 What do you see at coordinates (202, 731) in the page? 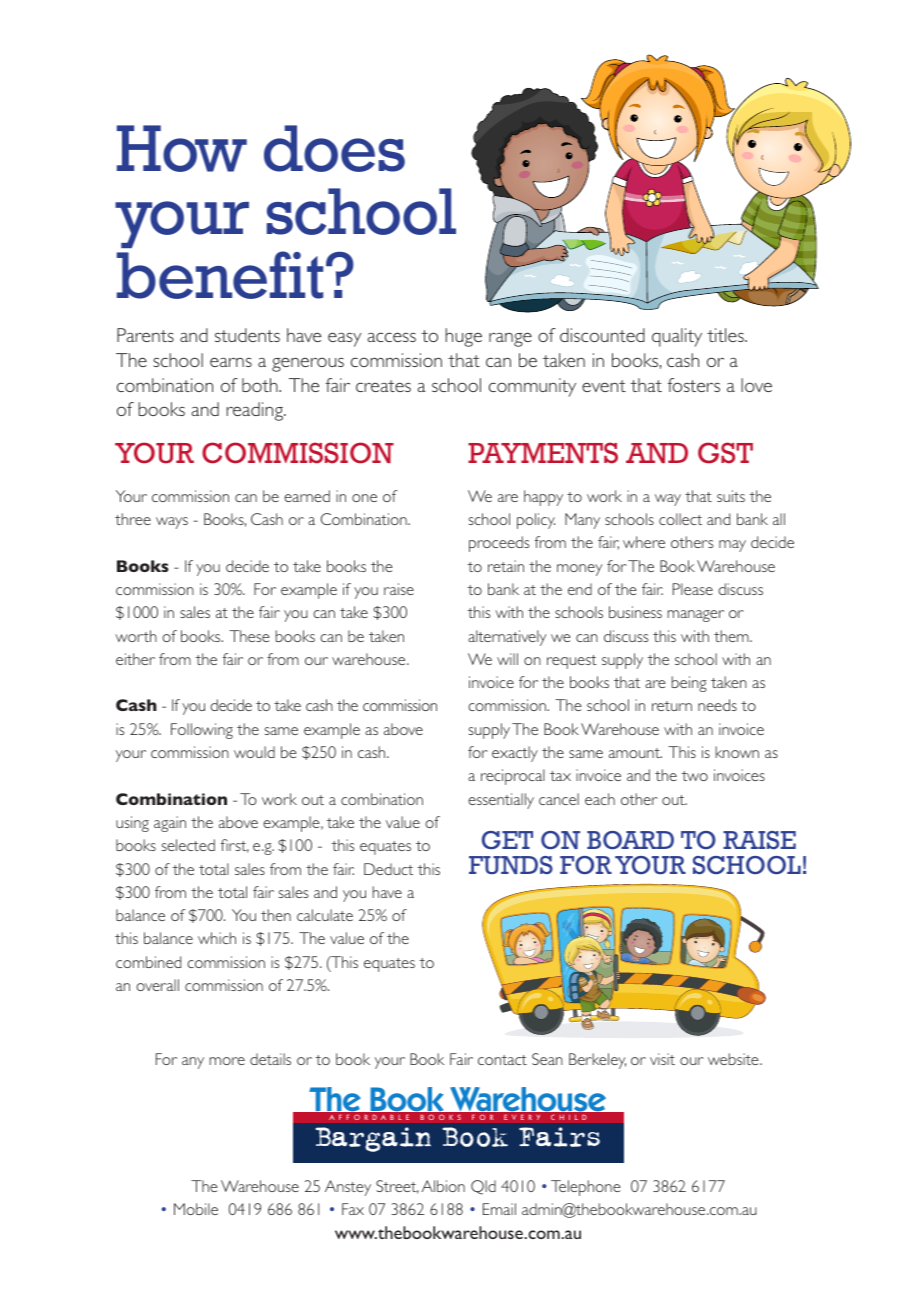
I see `Following` at bounding box center [202, 731].
